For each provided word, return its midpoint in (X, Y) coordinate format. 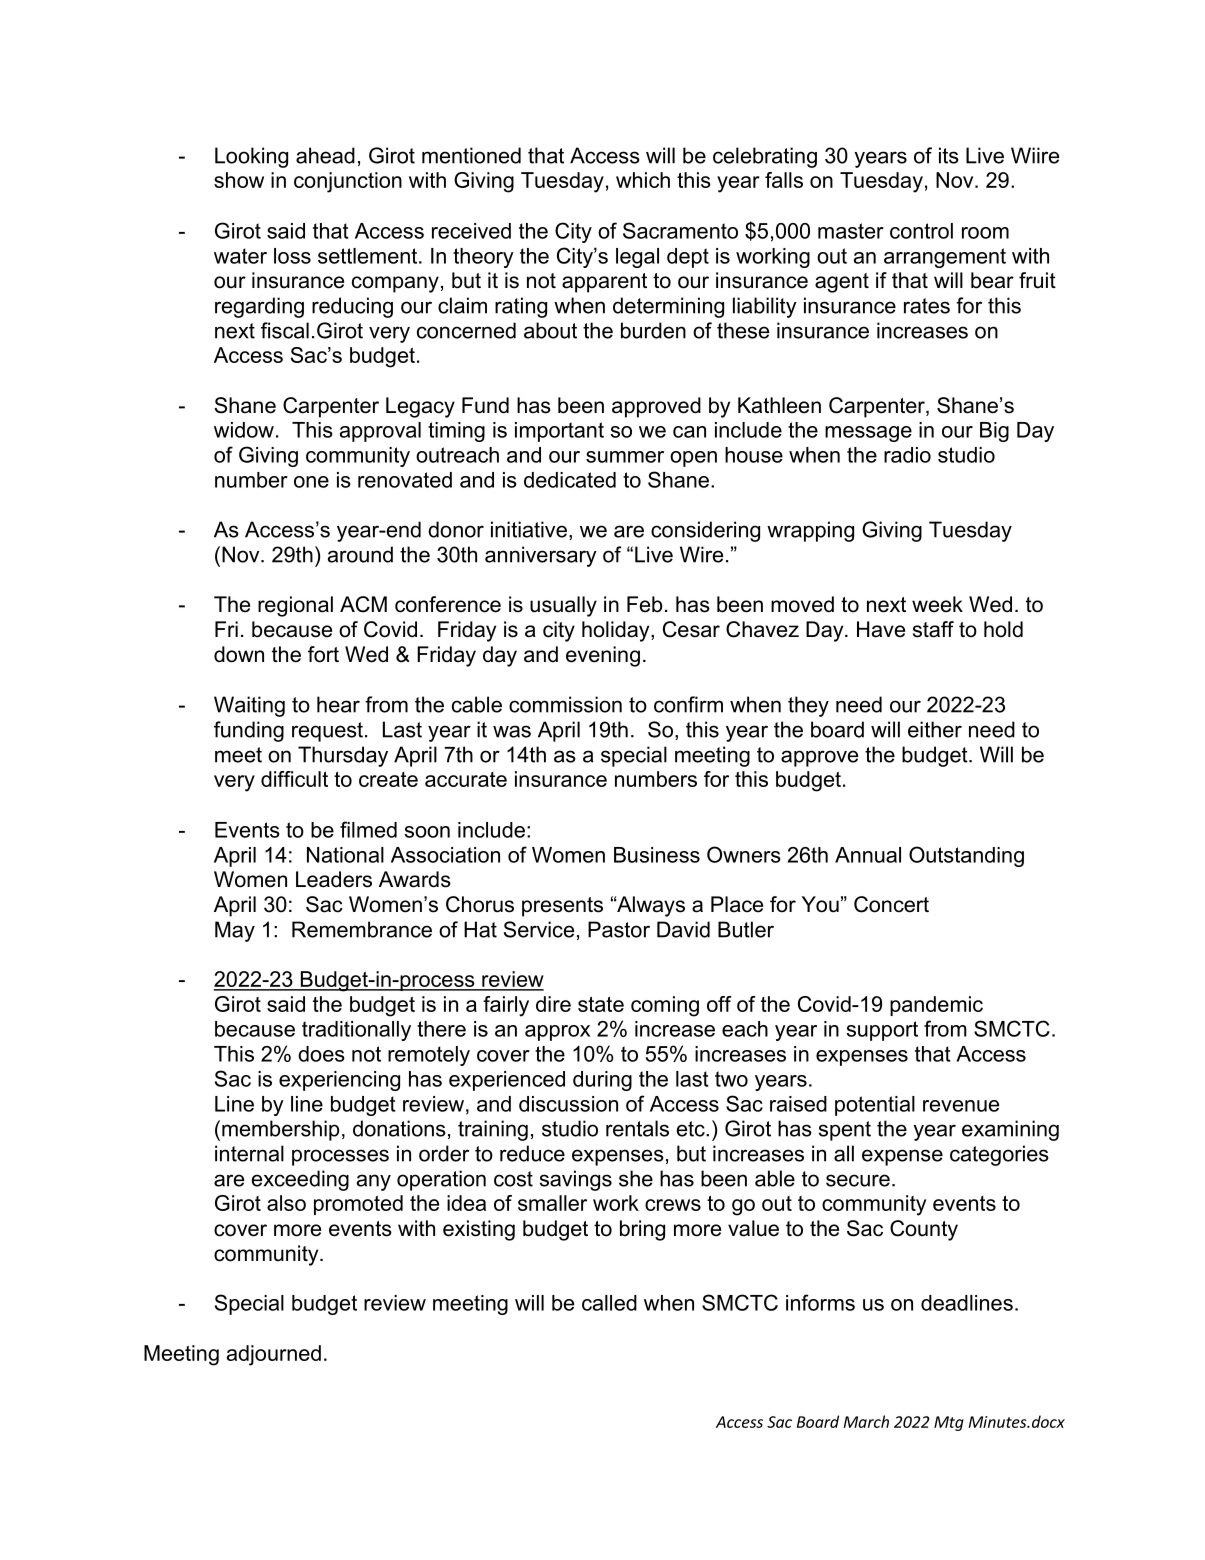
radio (907, 455)
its (949, 155)
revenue (961, 1106)
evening (603, 656)
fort (323, 654)
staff (933, 629)
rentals (637, 1128)
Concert (891, 904)
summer (625, 457)
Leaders (334, 879)
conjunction (348, 182)
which (643, 180)
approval (380, 432)
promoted (358, 1205)
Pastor (619, 929)
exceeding (300, 1180)
